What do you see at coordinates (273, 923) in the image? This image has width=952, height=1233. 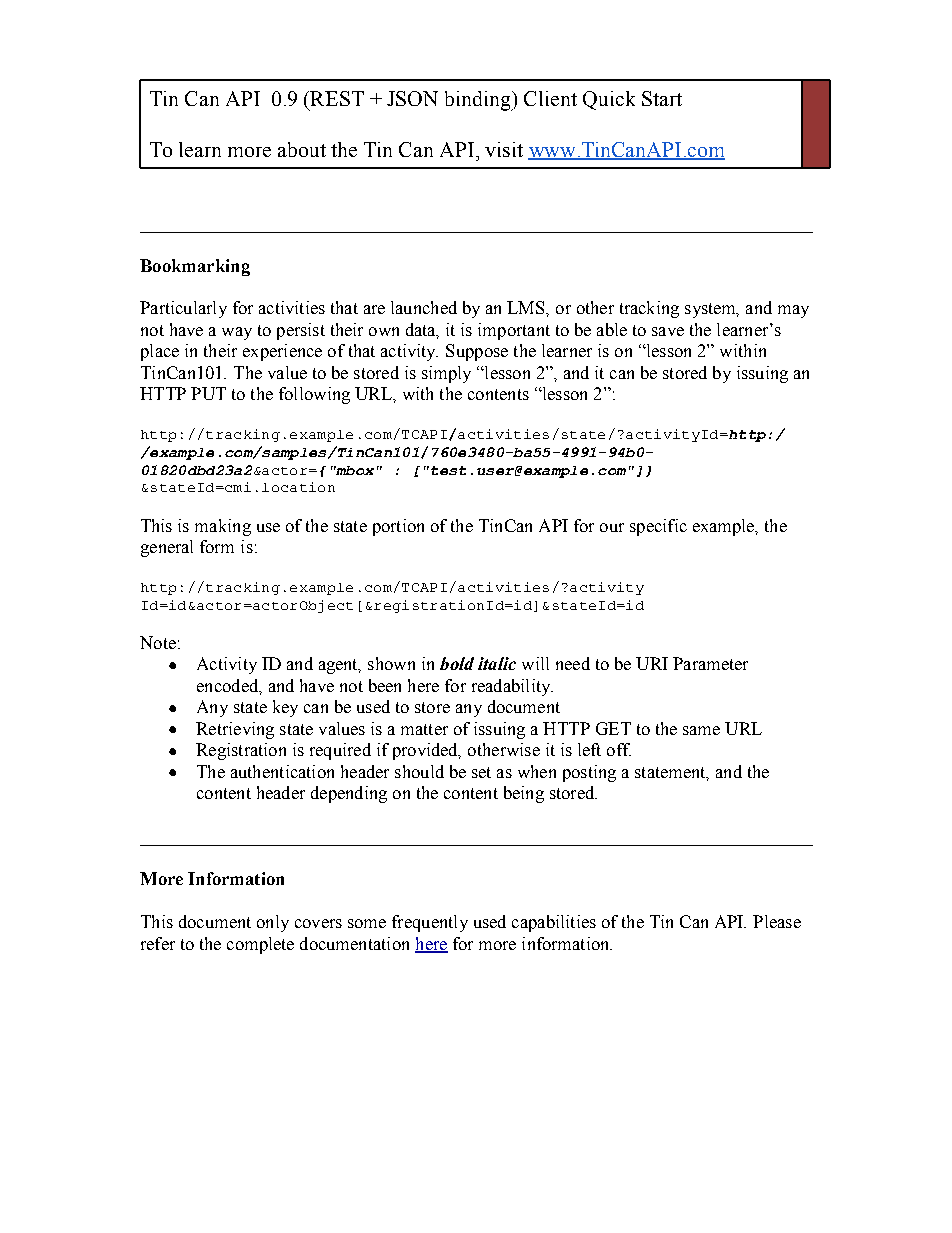 I see `only` at bounding box center [273, 923].
